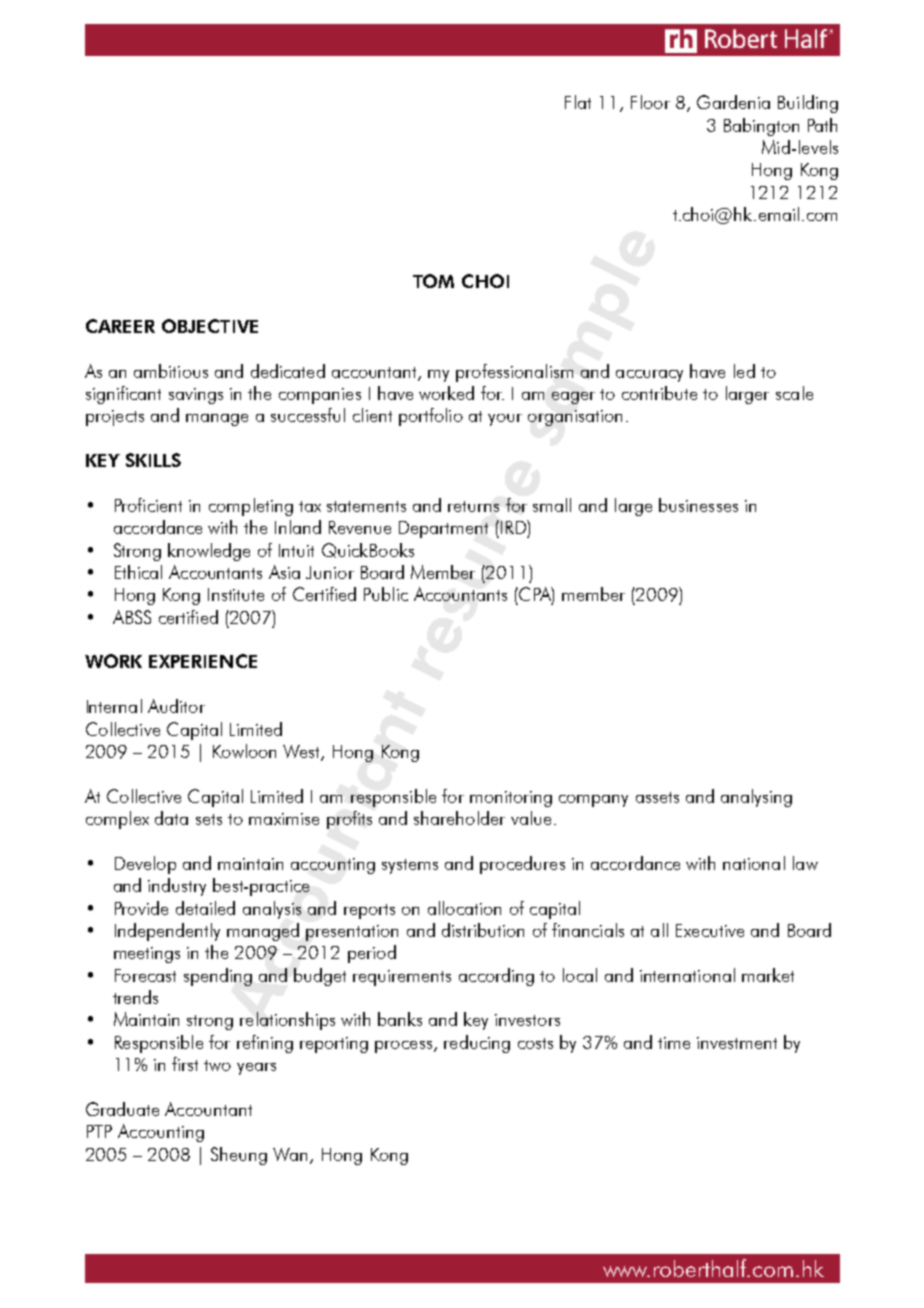  I want to click on Gardenia, so click(733, 102).
